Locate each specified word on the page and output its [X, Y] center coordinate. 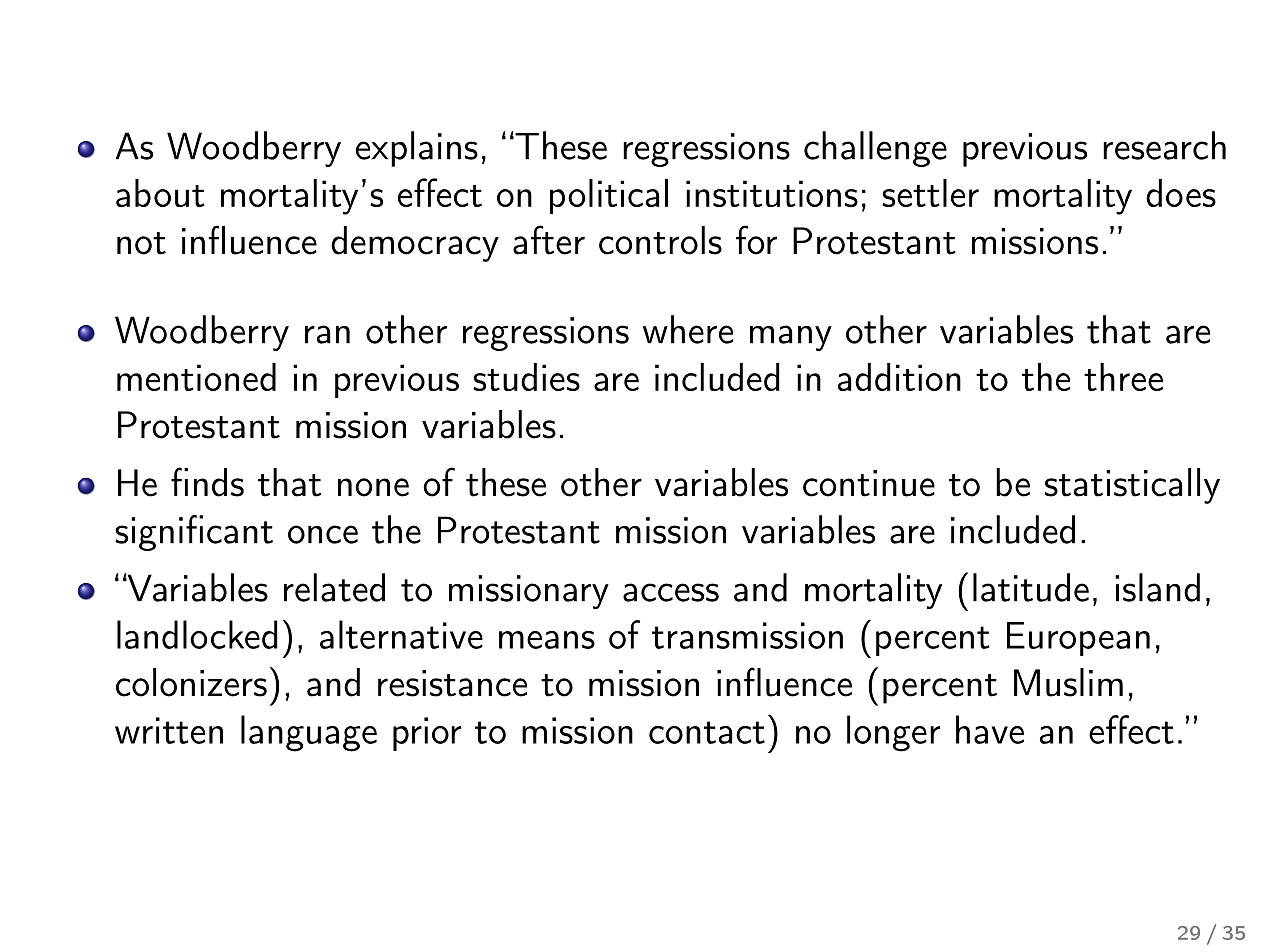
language [309, 733]
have [990, 729]
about [160, 193]
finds [207, 482]
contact [707, 732]
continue [869, 483]
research [1164, 145]
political [609, 196]
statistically [1132, 486]
